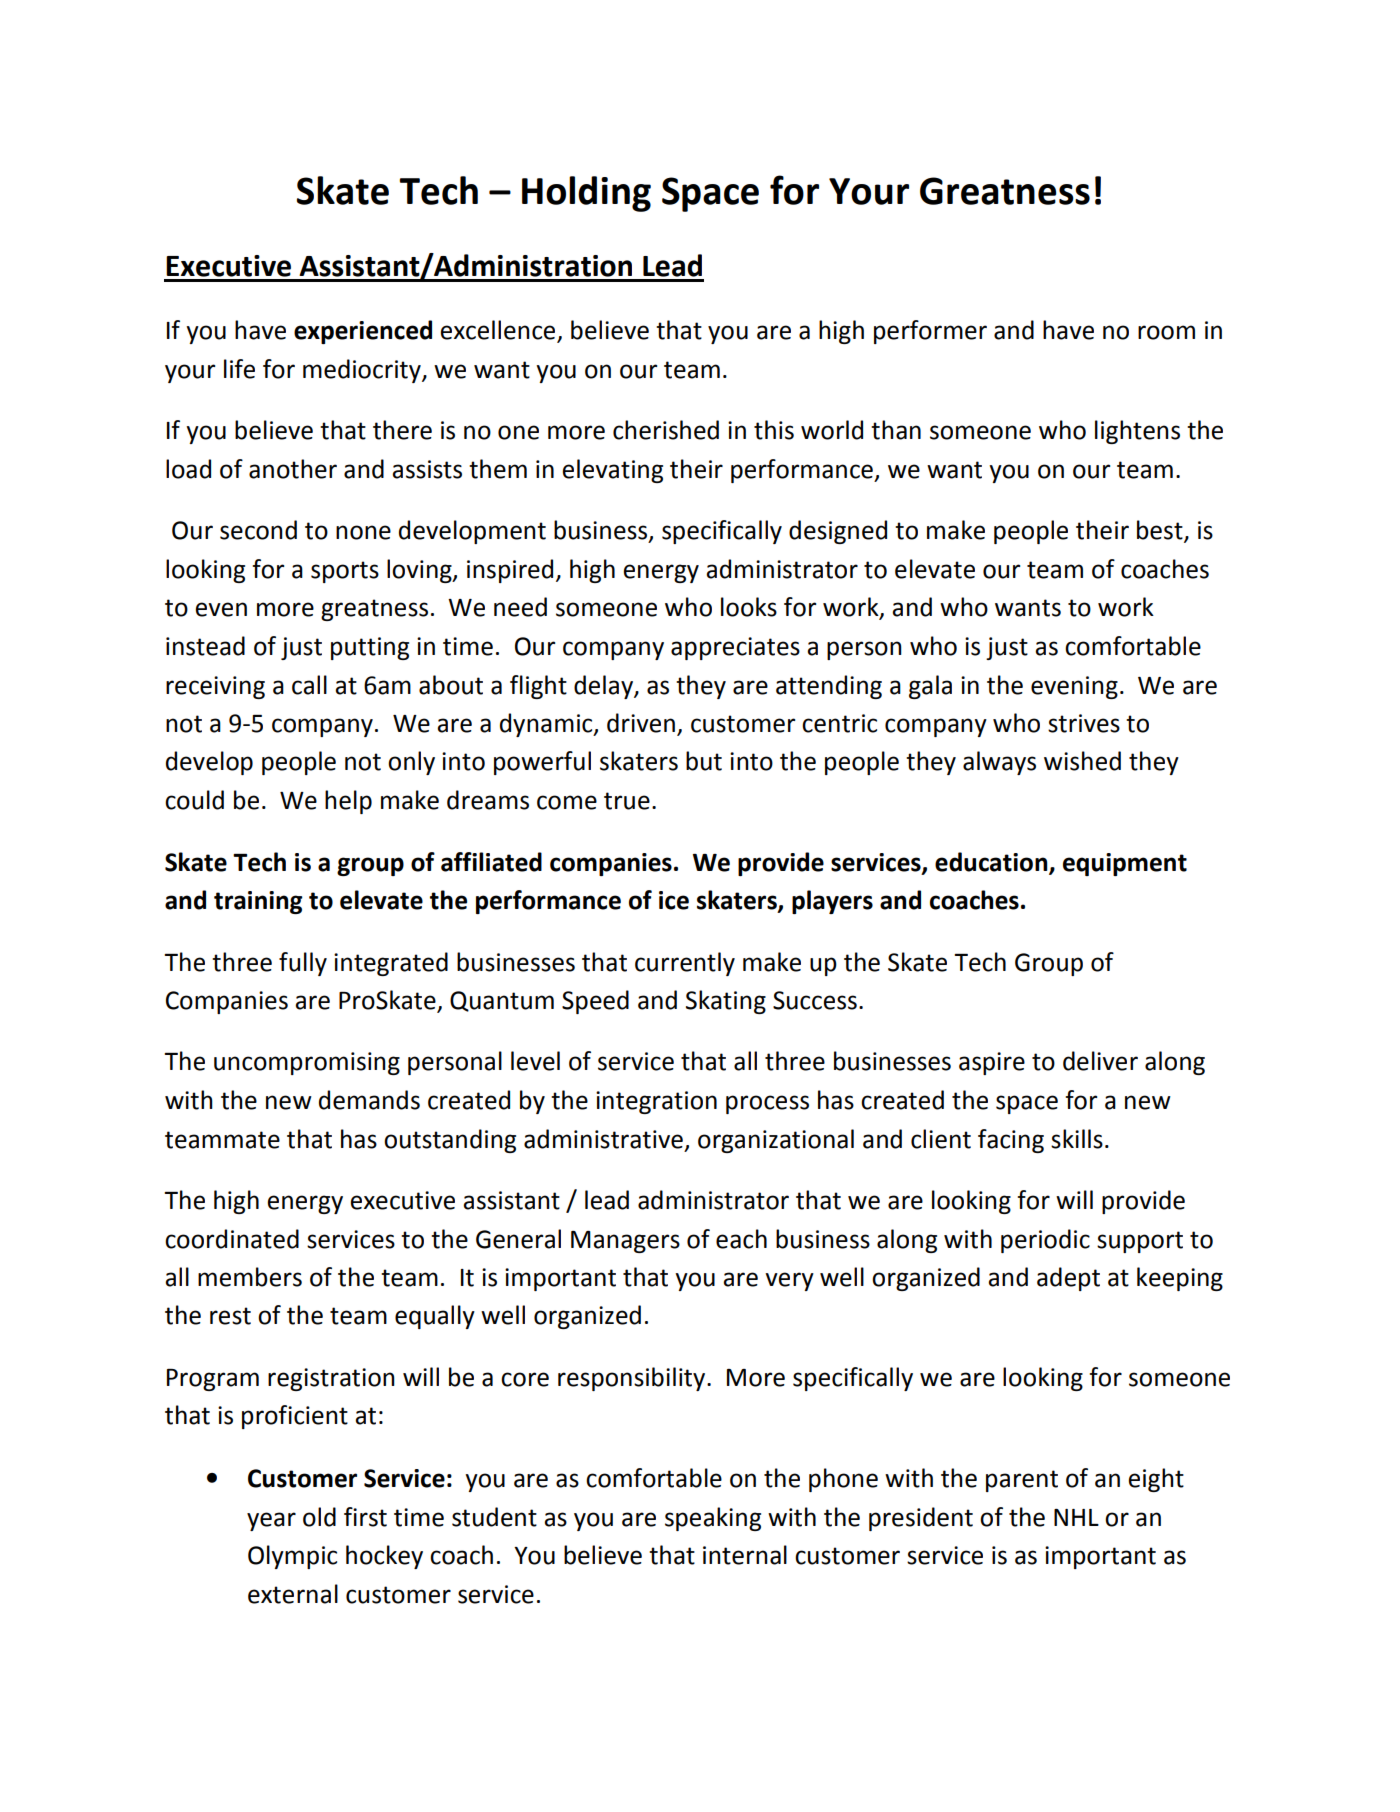  I want to click on experienced, so click(363, 332).
